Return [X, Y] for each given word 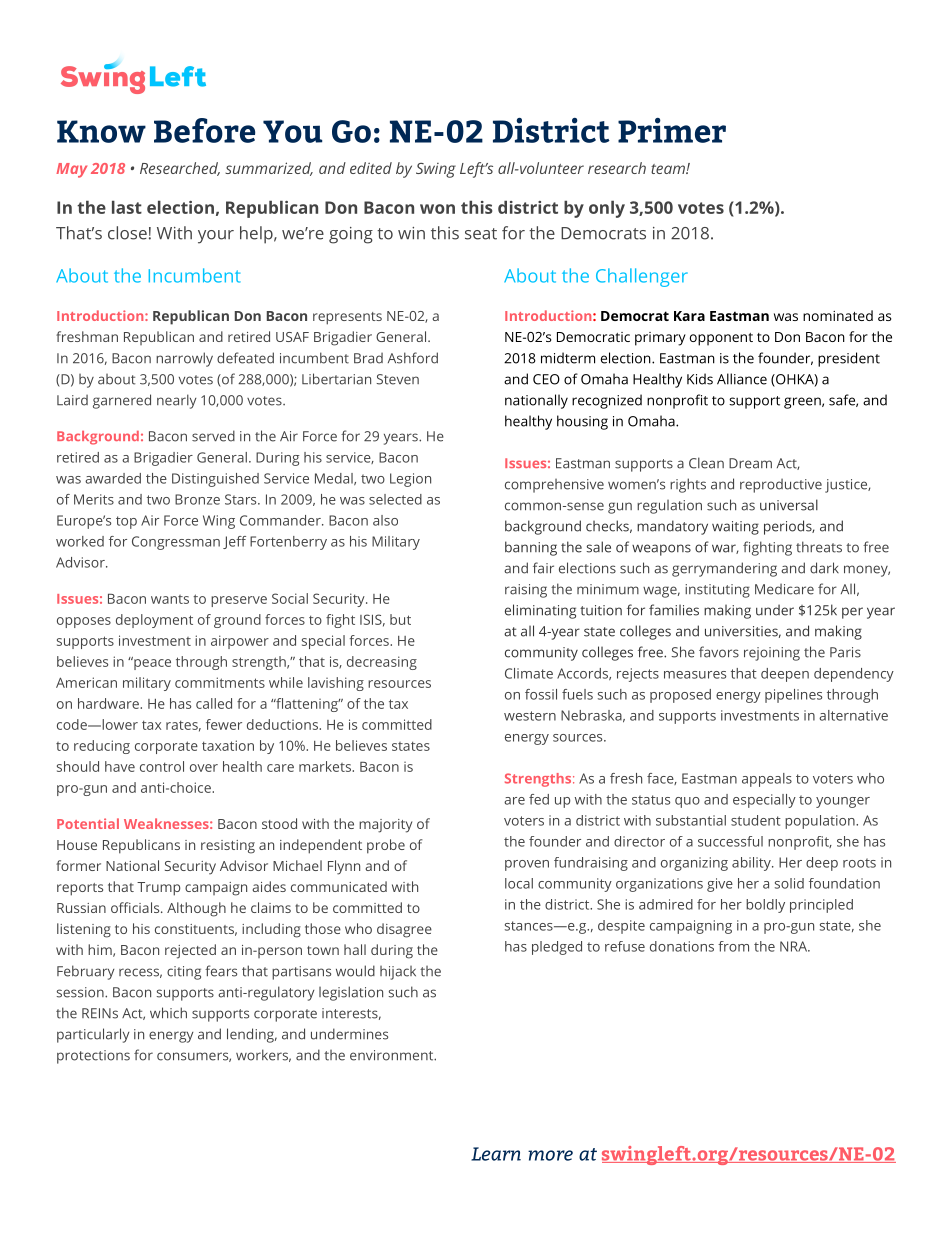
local [519, 883]
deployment [154, 621]
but [400, 619]
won [437, 209]
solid [789, 883]
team [669, 169]
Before [204, 130]
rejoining [772, 654]
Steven [397, 379]
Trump [158, 889]
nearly [177, 401]
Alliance [742, 379]
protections [93, 1057]
